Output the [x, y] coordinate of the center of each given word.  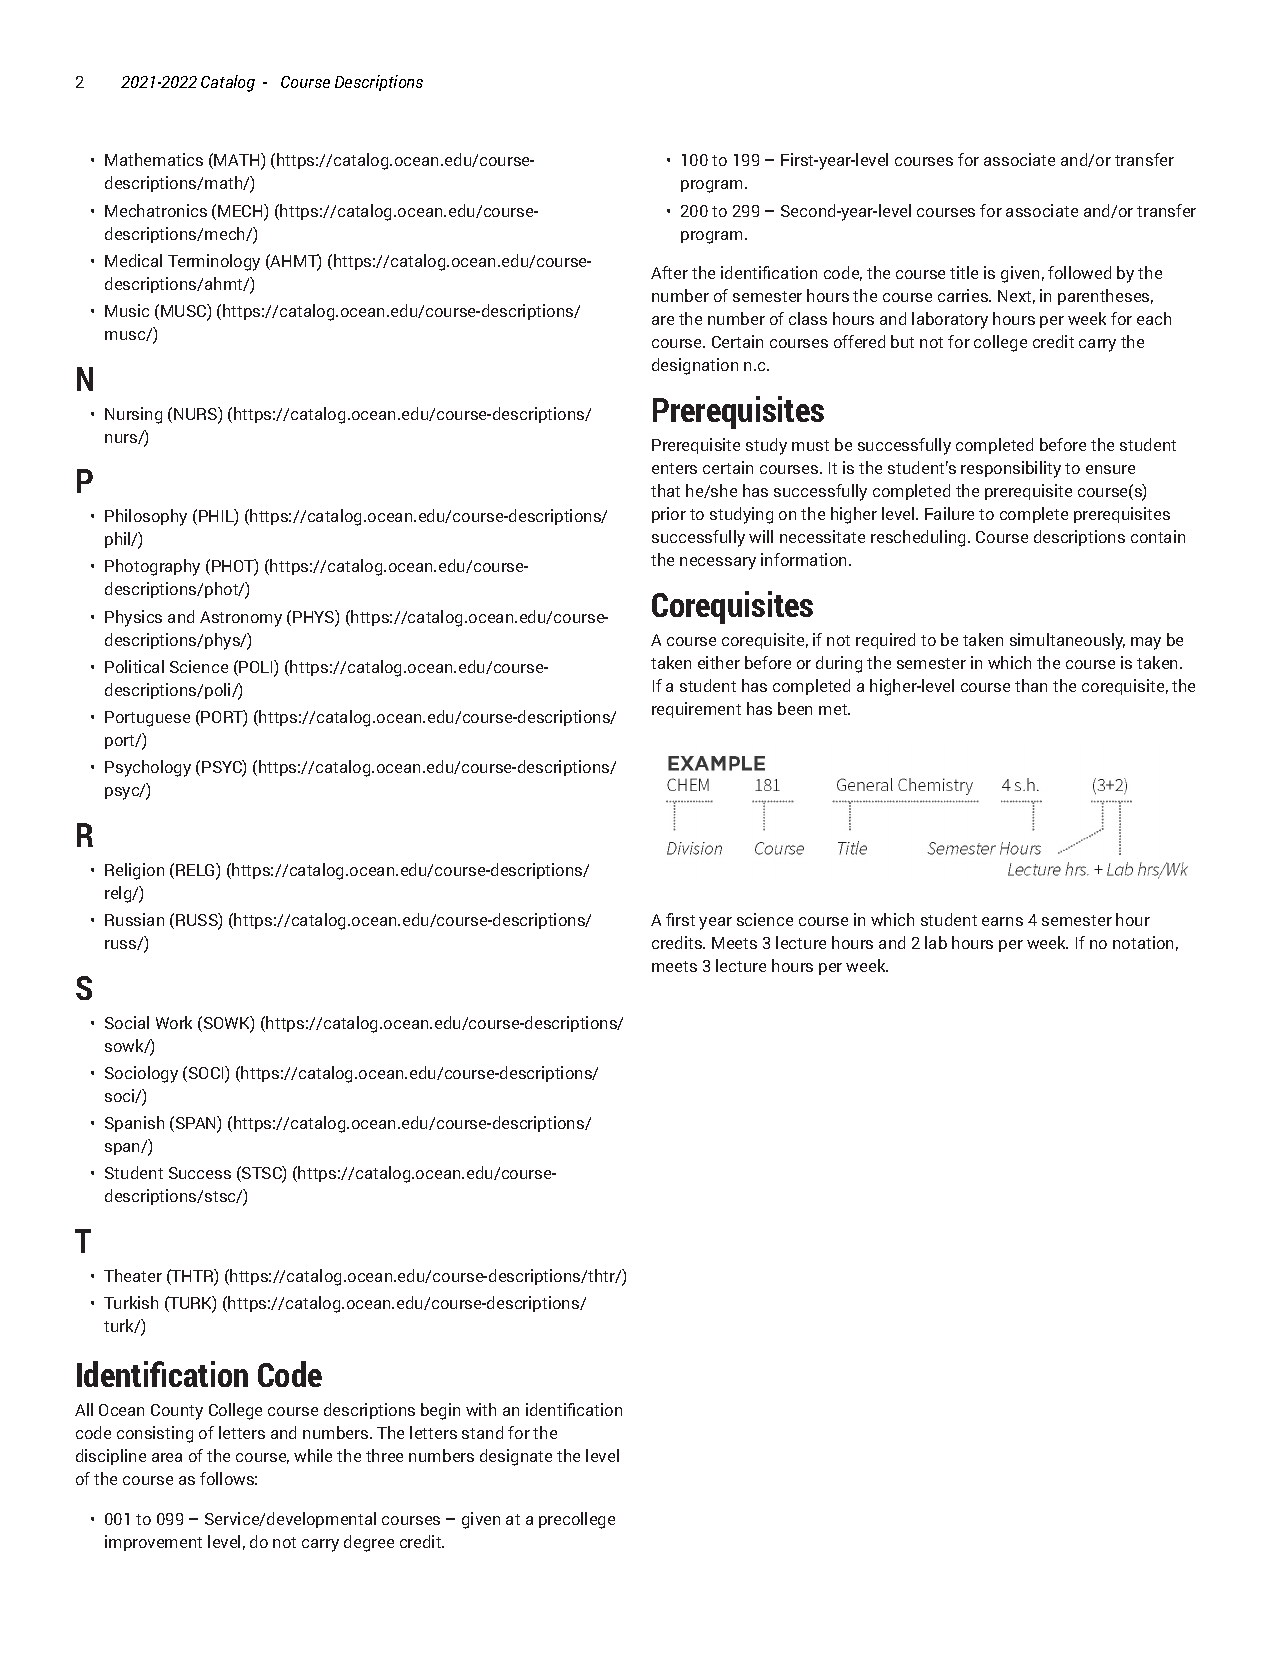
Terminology [214, 262]
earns [1002, 921]
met [834, 709]
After [669, 272]
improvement [153, 1543]
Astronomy [241, 619]
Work [174, 1022]
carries [964, 295]
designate [516, 1457]
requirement [696, 710]
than [1031, 685]
